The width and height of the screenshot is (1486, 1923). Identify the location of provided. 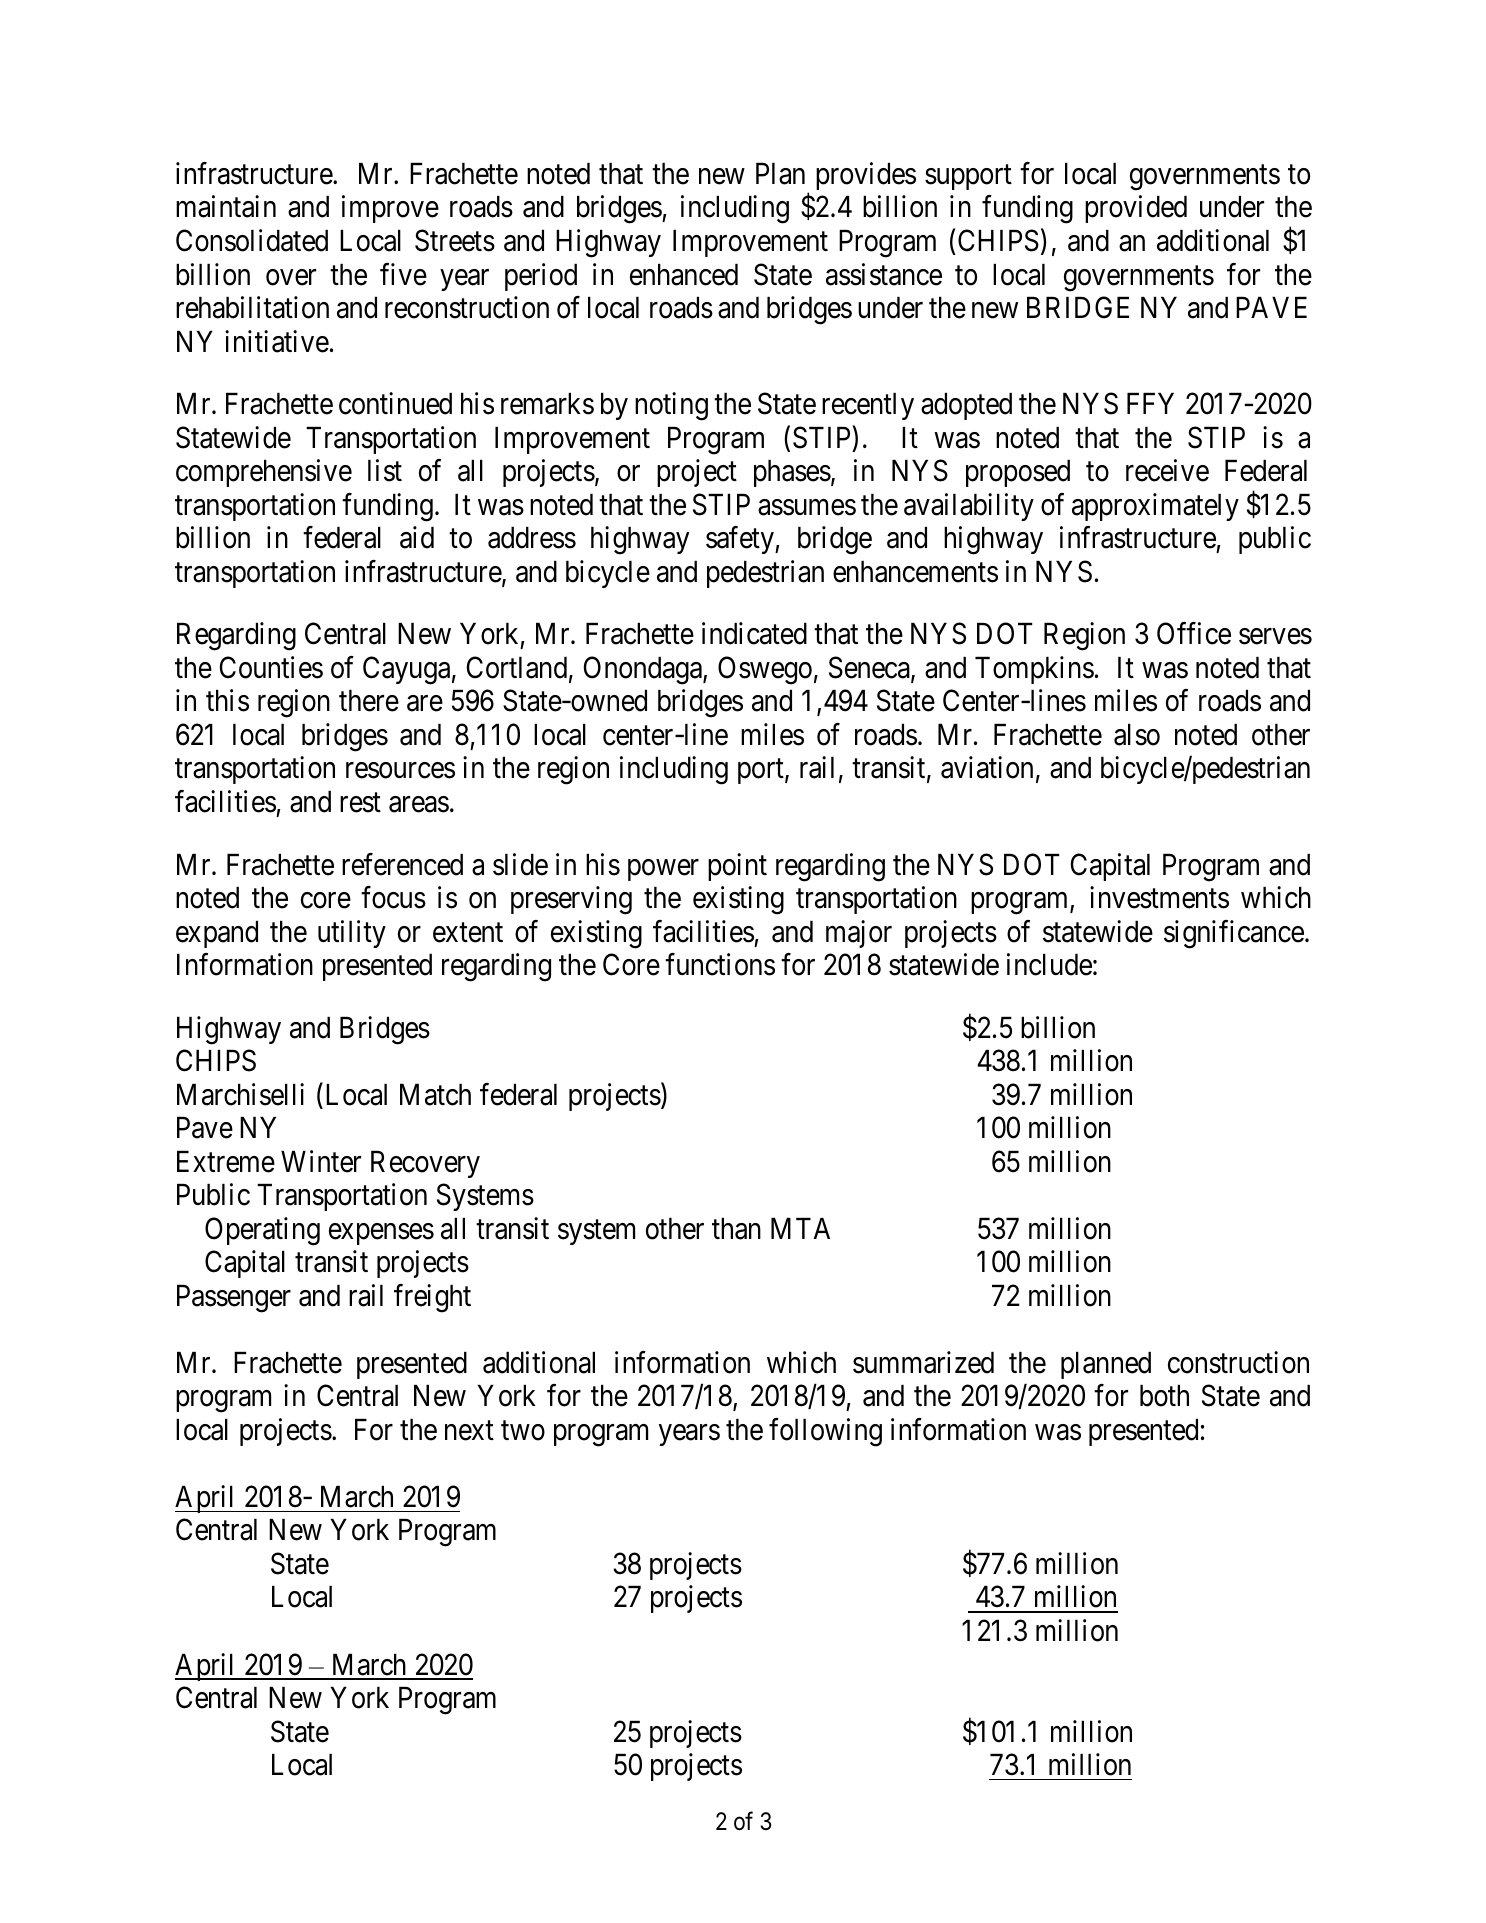
(1136, 209).
